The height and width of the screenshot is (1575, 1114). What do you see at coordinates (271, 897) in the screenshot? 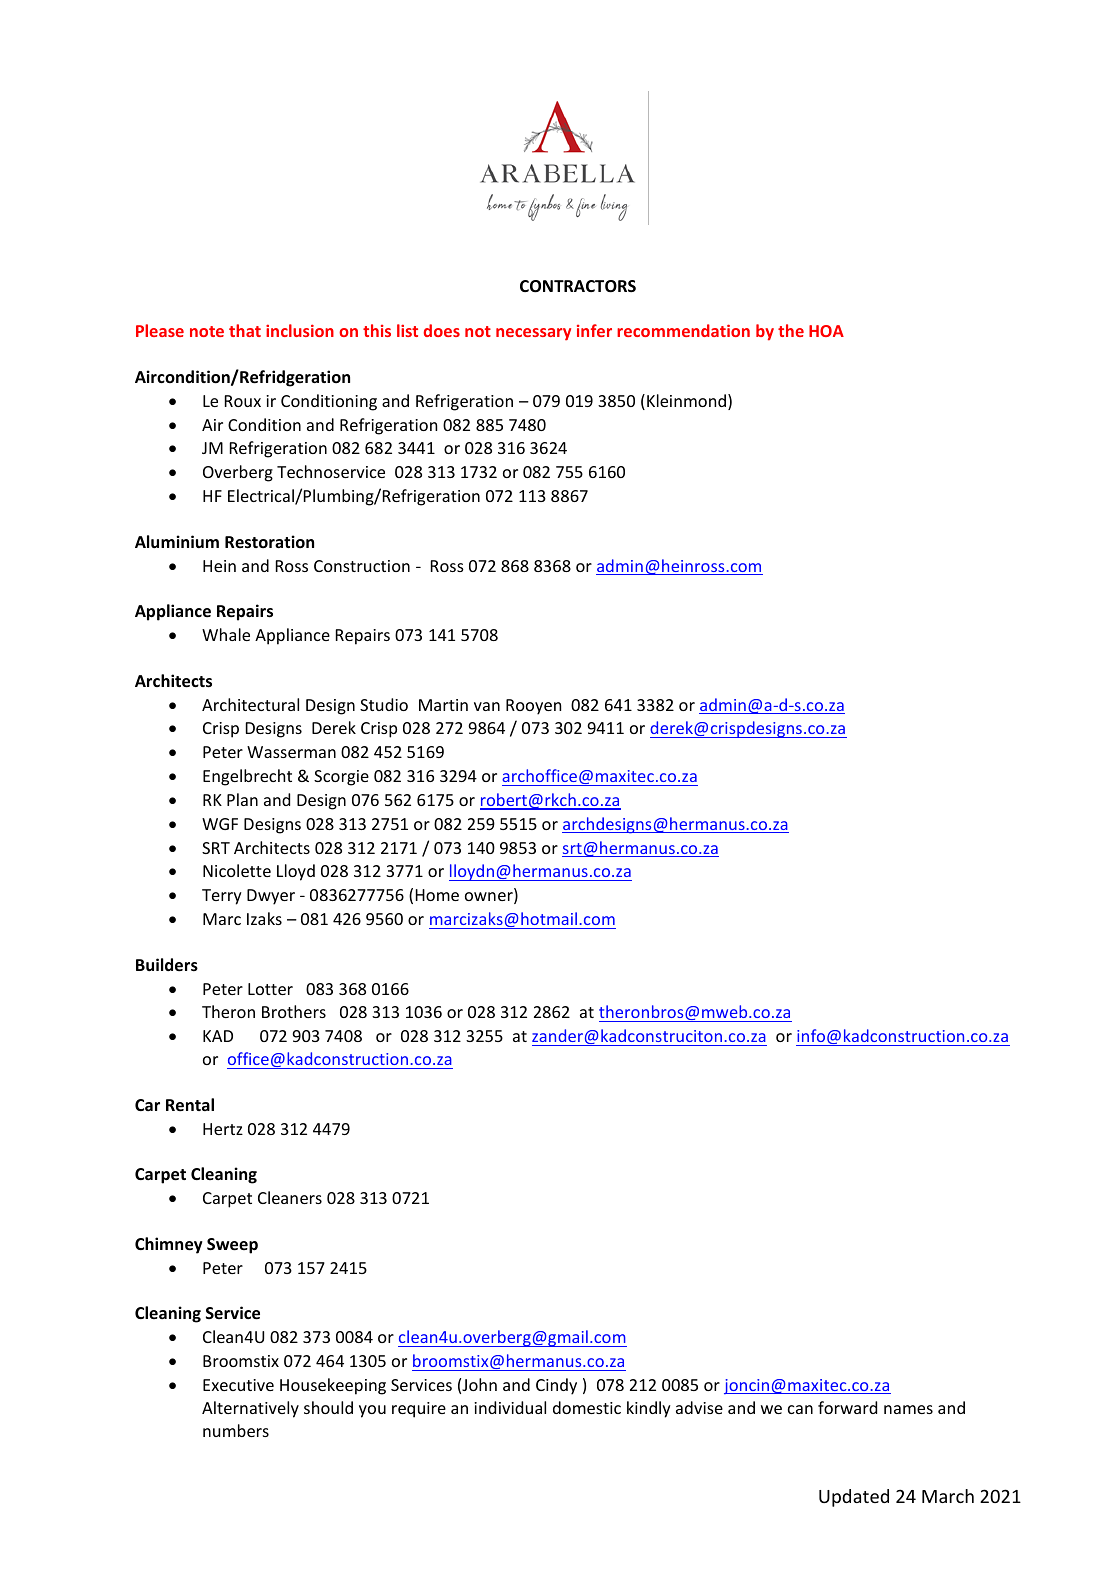
I see `Dwyer` at bounding box center [271, 897].
